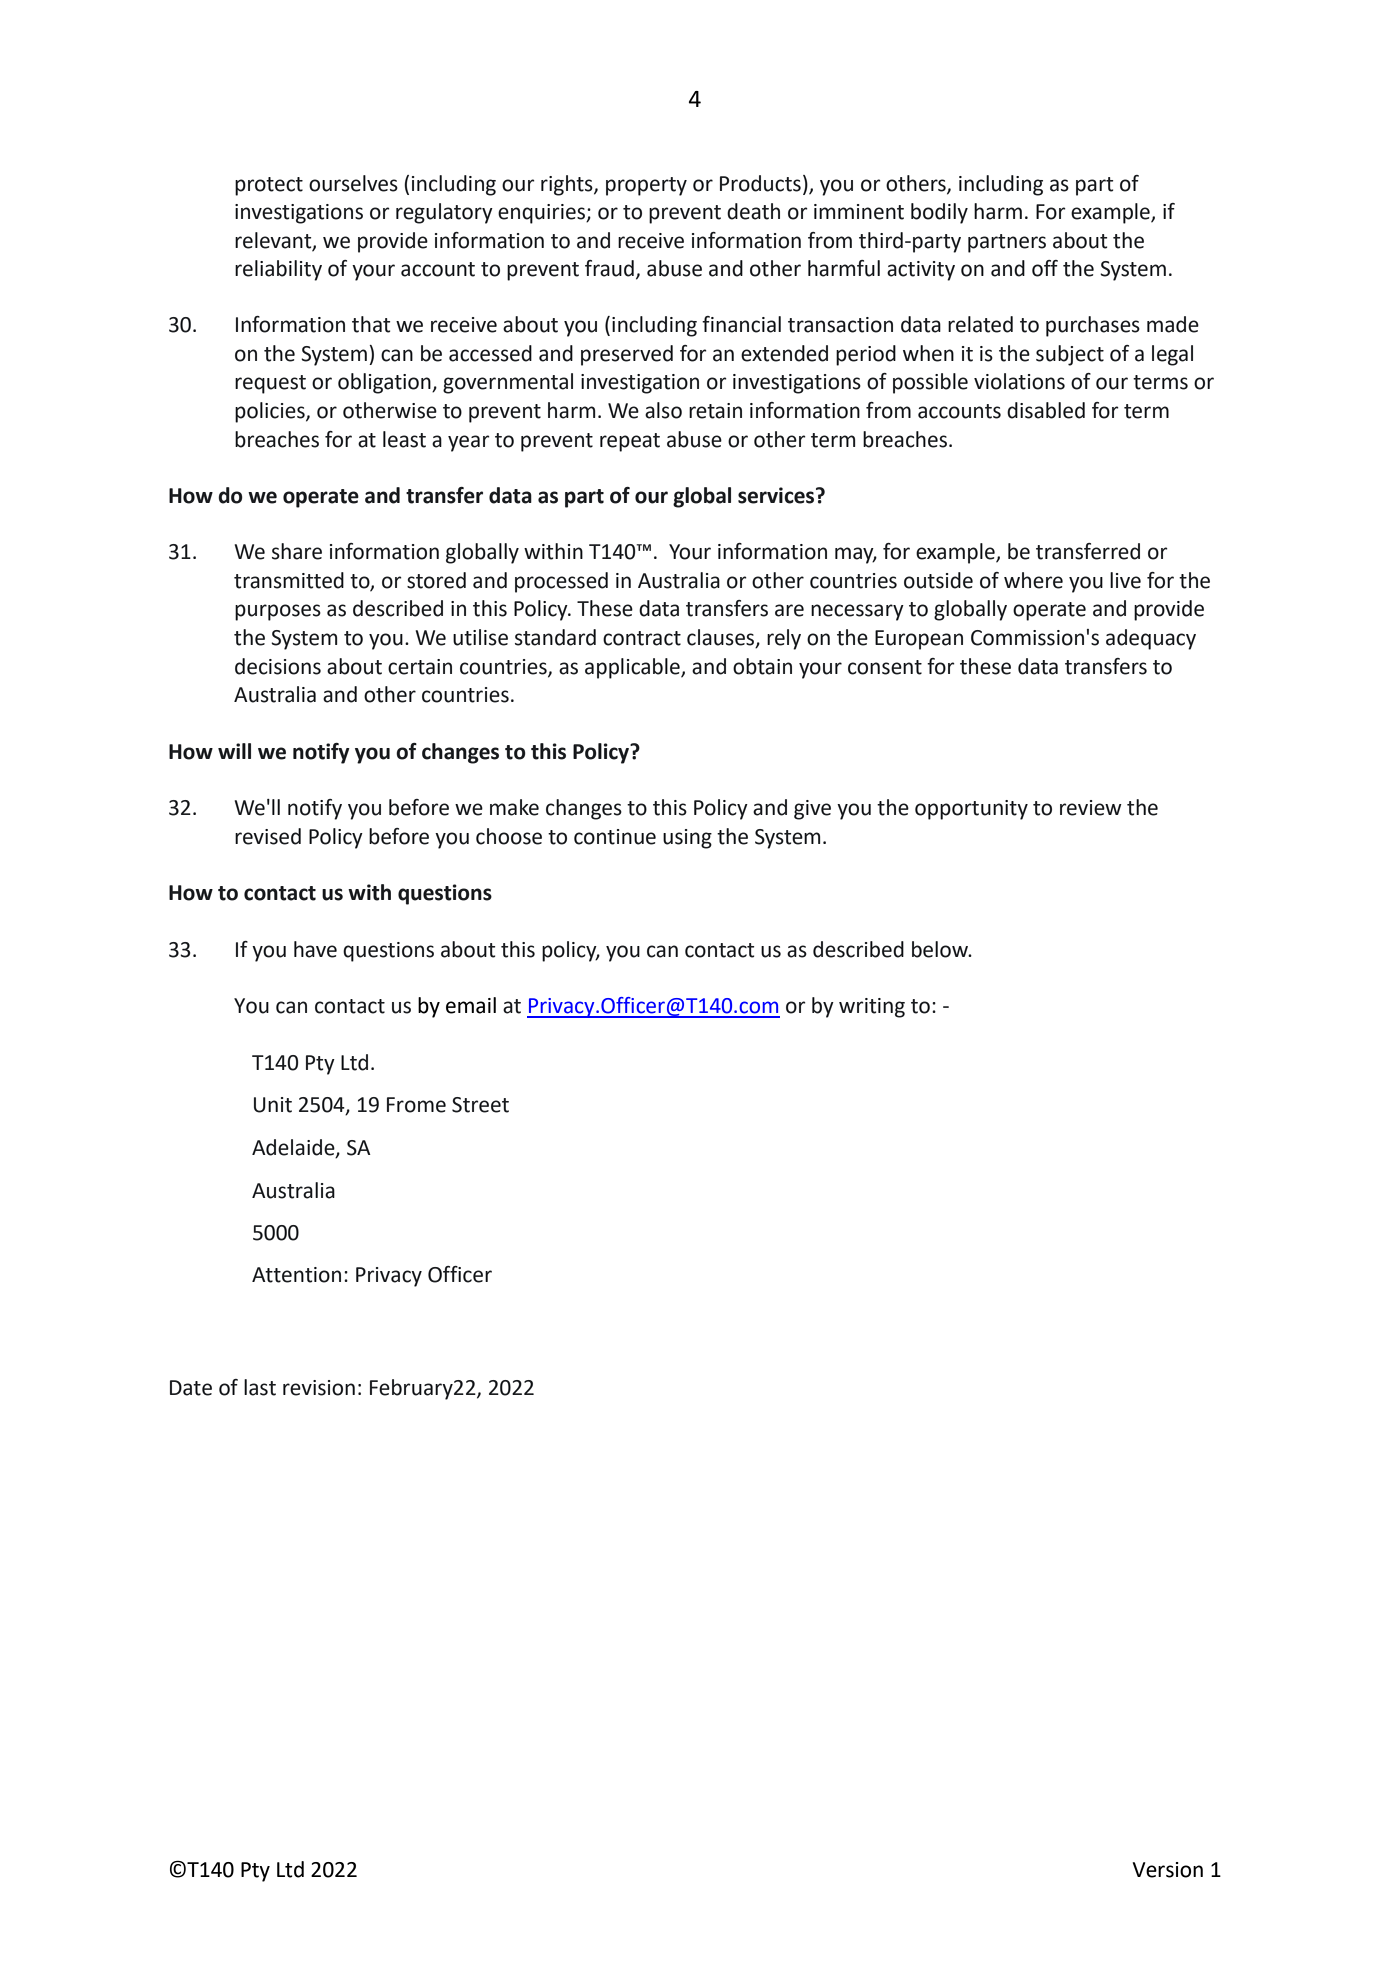 The image size is (1389, 1966). Describe the element at coordinates (1033, 580) in the screenshot. I see `where` at that location.
